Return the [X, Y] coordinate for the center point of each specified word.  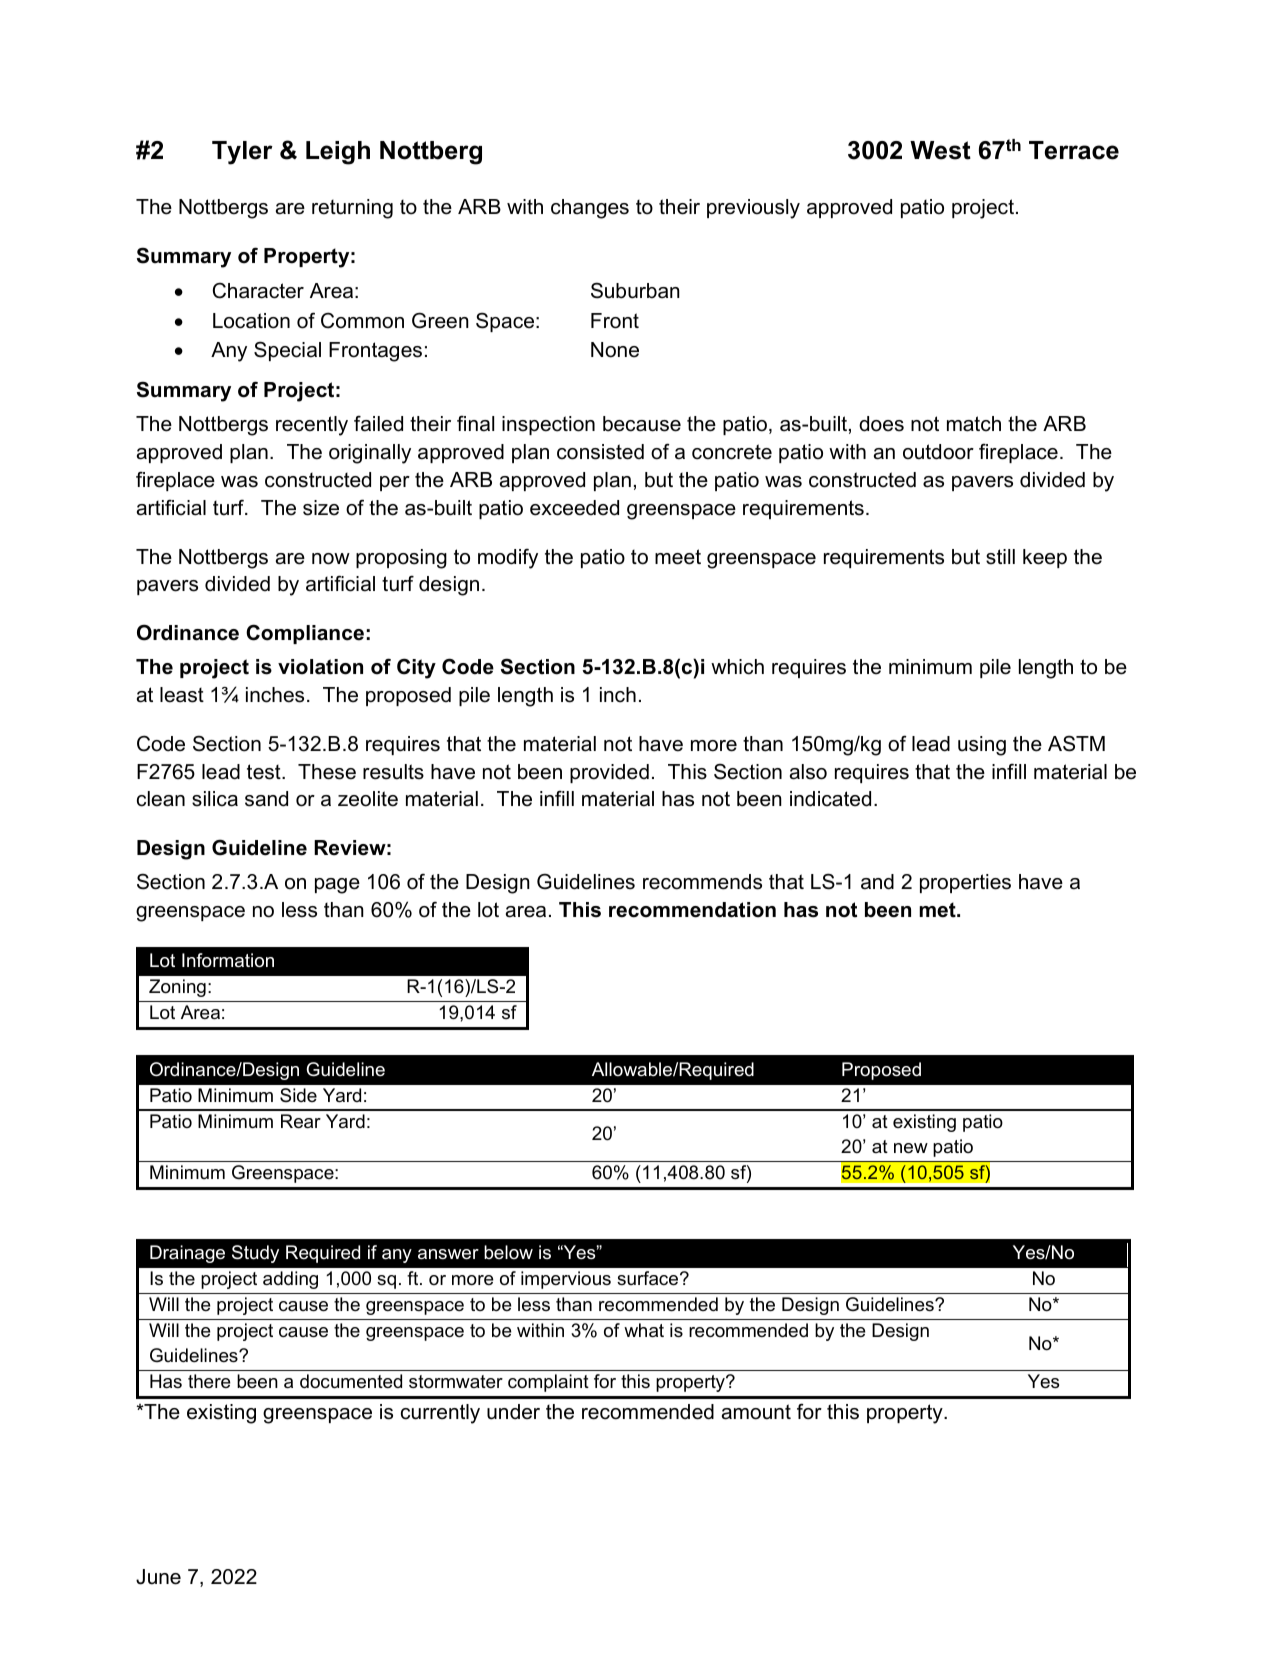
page [337, 886]
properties [965, 883]
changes [590, 209]
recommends [702, 882]
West [940, 150]
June [158, 1577]
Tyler [242, 153]
